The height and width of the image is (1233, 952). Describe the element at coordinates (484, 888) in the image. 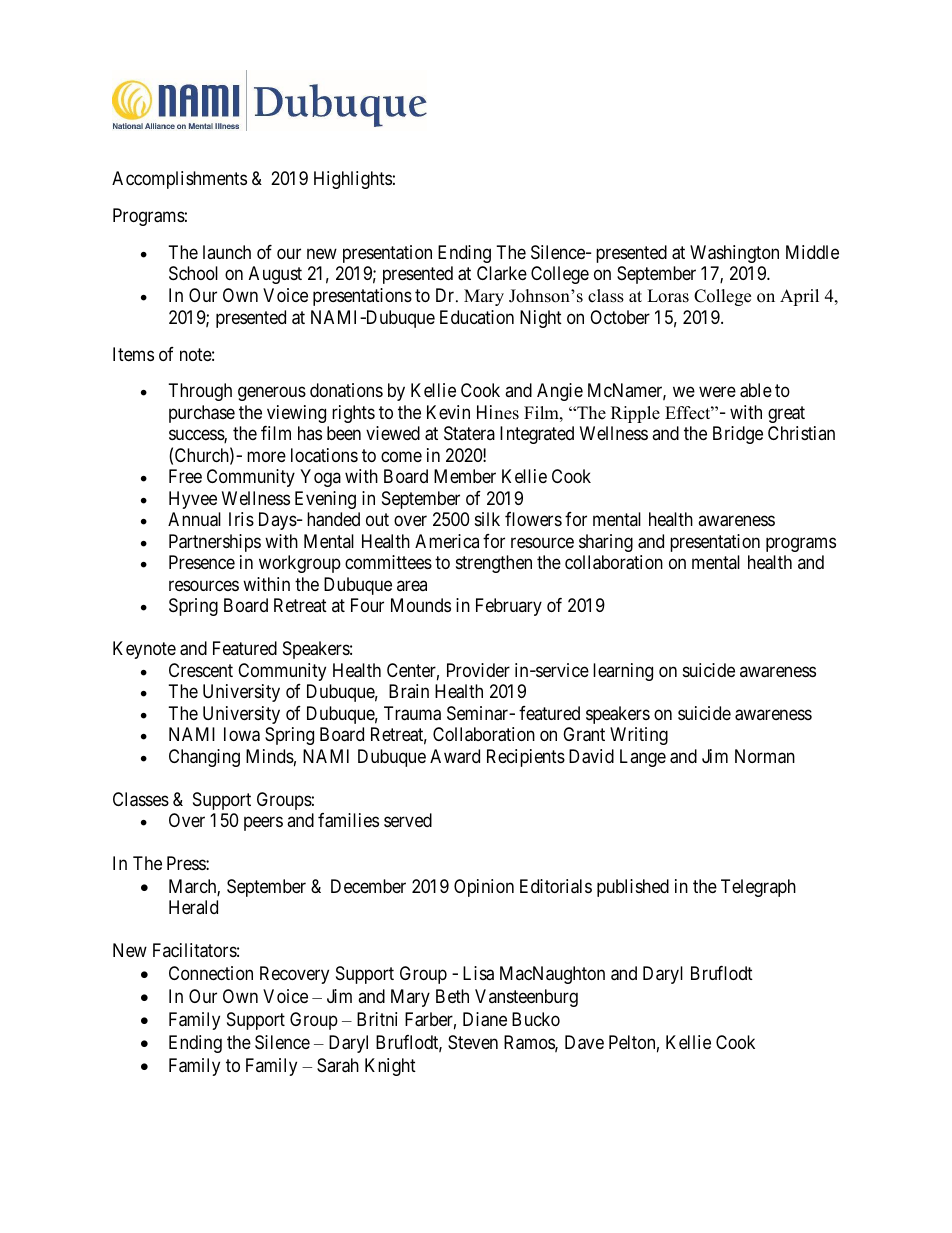

I see `Opinion` at that location.
